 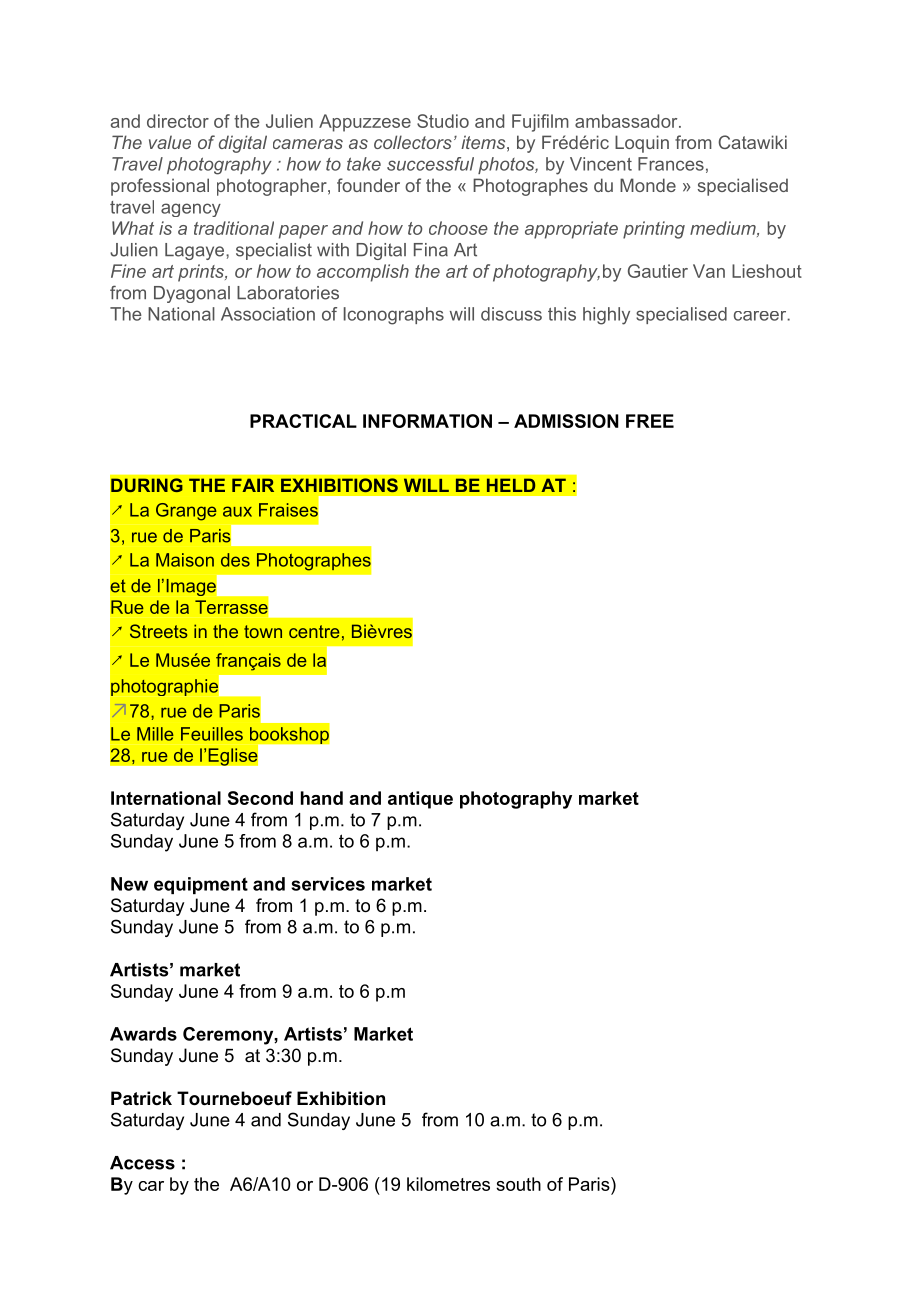 I want to click on kilometres, so click(x=448, y=1184).
